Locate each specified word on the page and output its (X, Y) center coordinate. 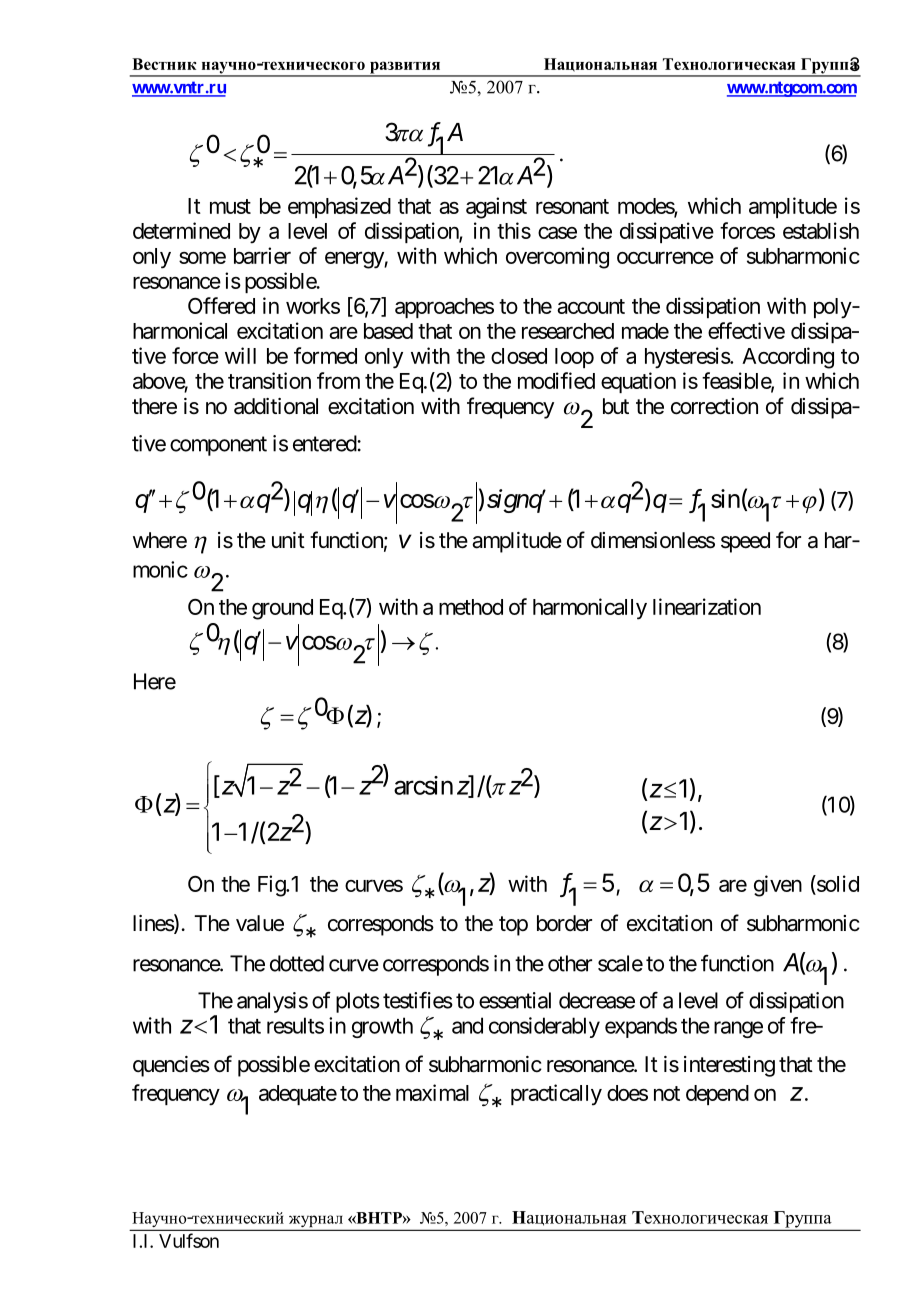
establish (821, 230)
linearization (707, 606)
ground (282, 609)
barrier (262, 255)
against (496, 208)
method (471, 607)
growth (382, 1027)
